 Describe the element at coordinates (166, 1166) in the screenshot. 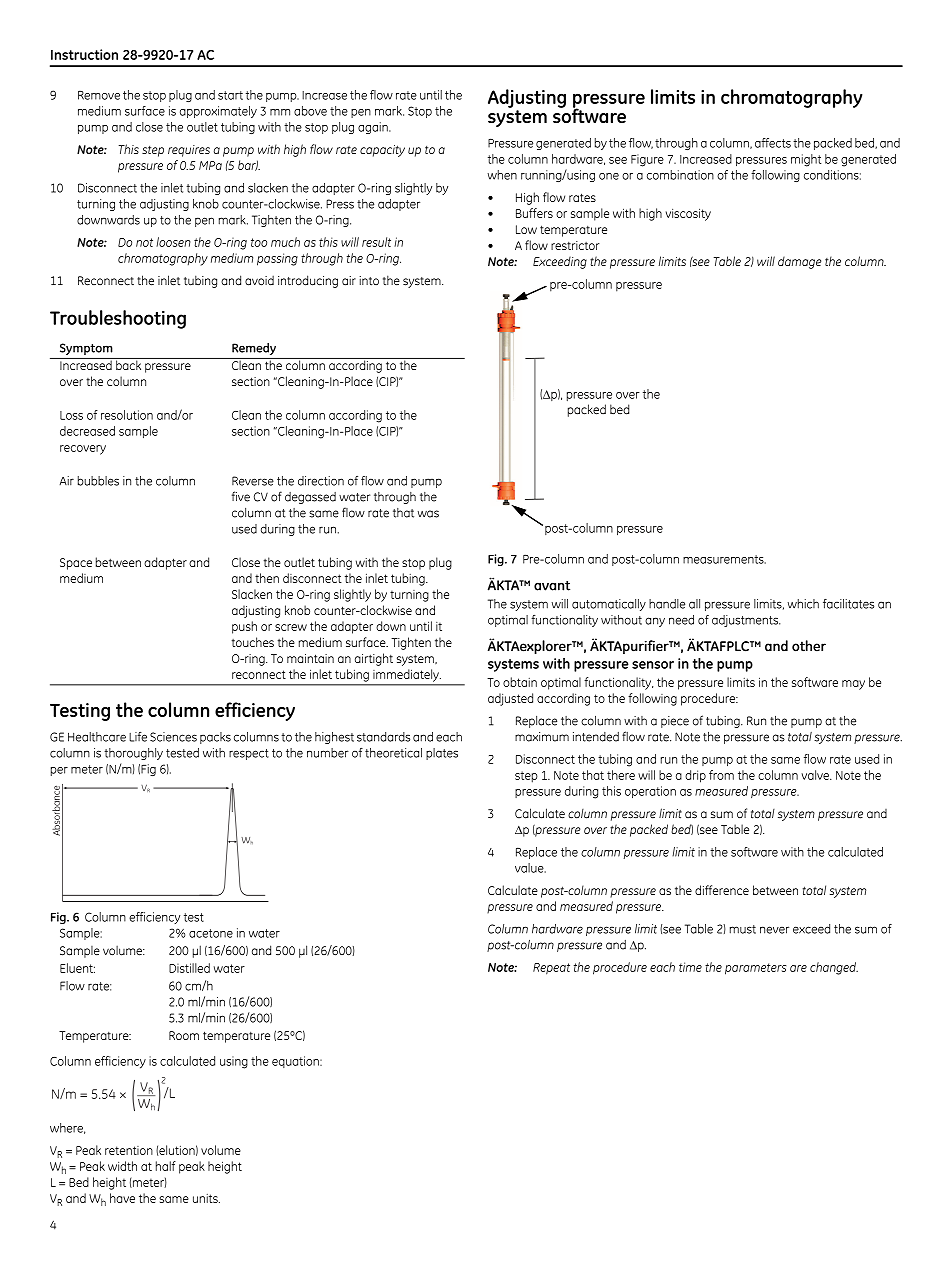

I see `half` at that location.
